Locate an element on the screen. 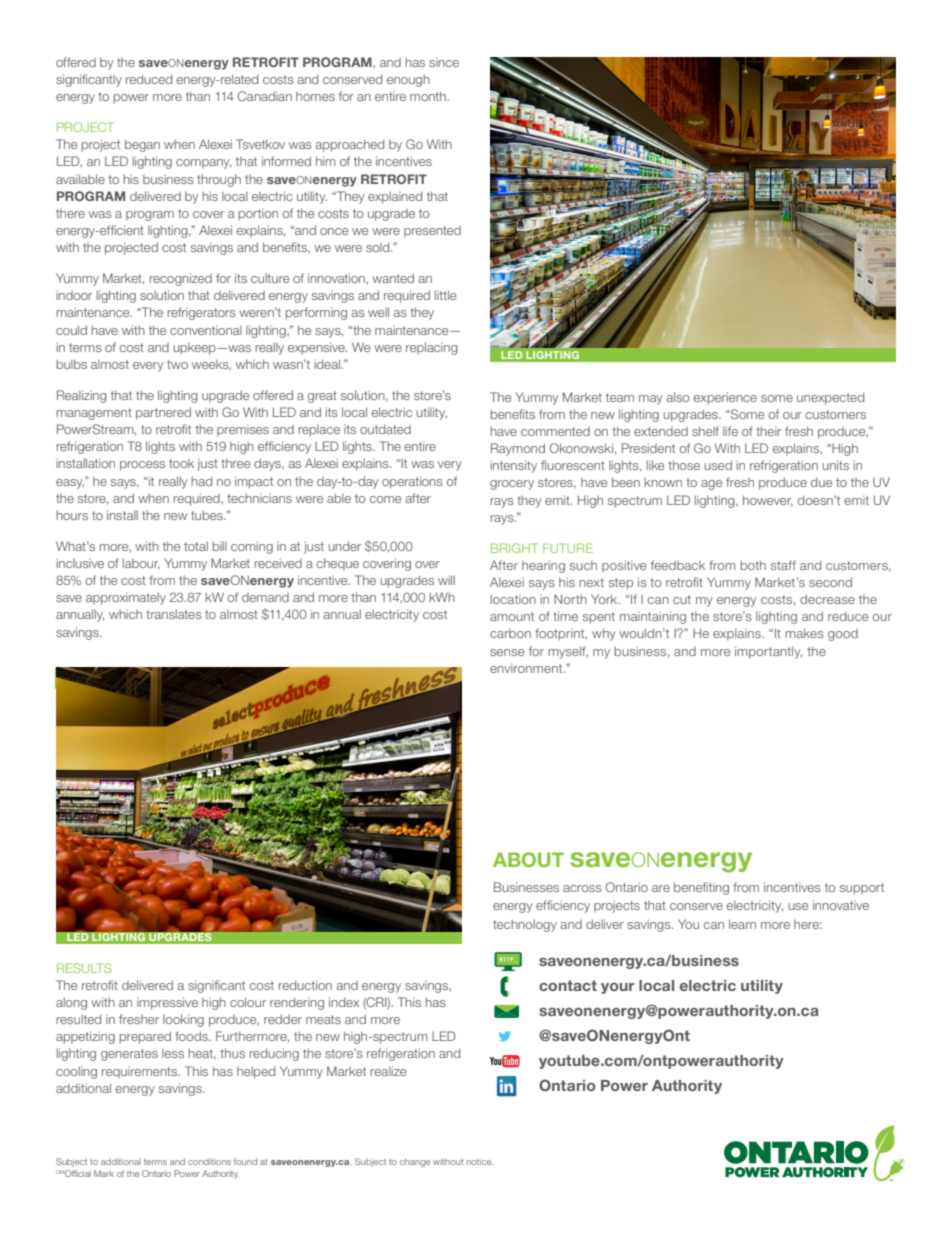 Image resolution: width=952 pixels, height=1233 pixels. notice is located at coordinates (480, 1161).
